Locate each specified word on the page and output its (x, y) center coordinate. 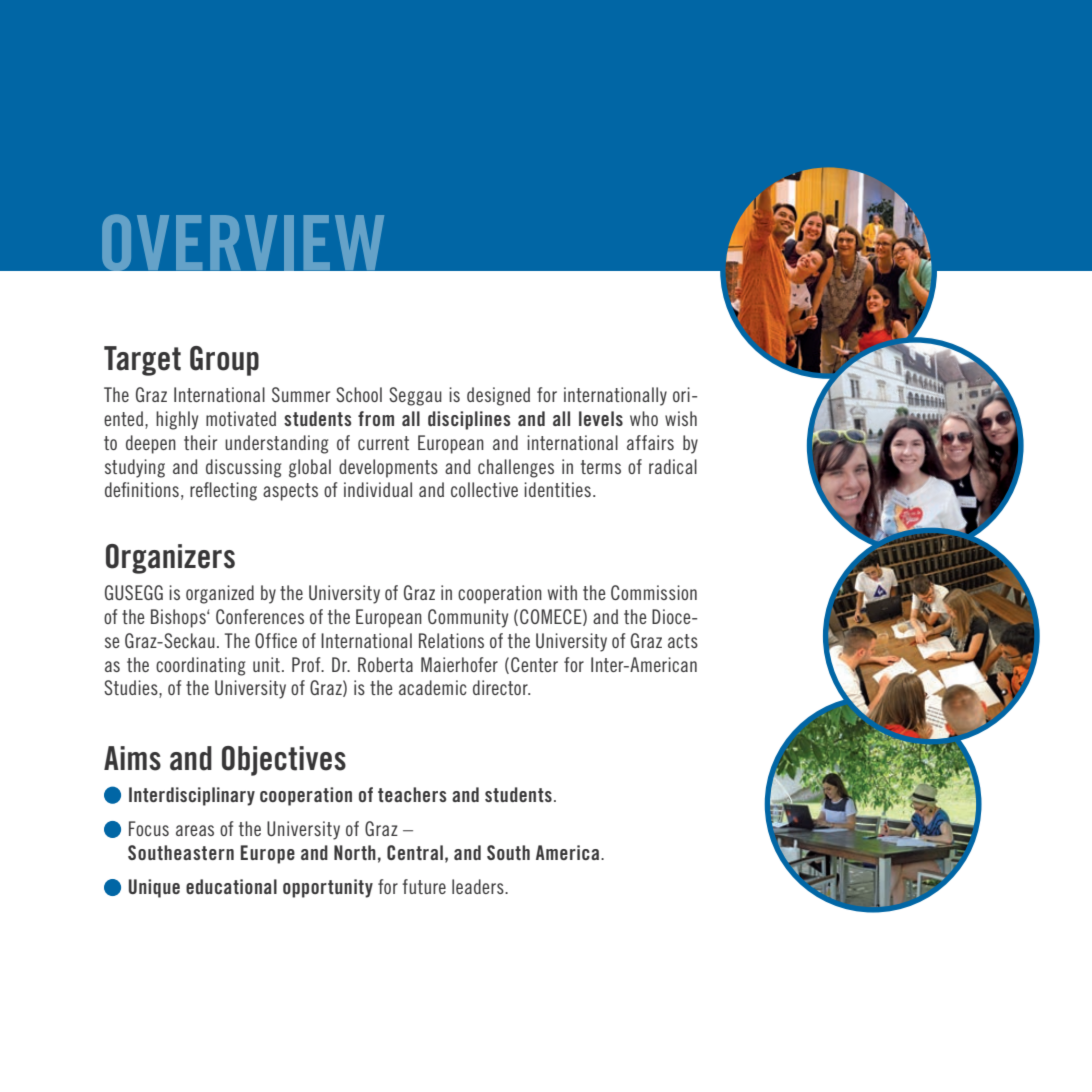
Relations (451, 640)
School (359, 394)
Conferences (260, 616)
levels (601, 418)
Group (224, 361)
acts (683, 641)
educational (231, 886)
